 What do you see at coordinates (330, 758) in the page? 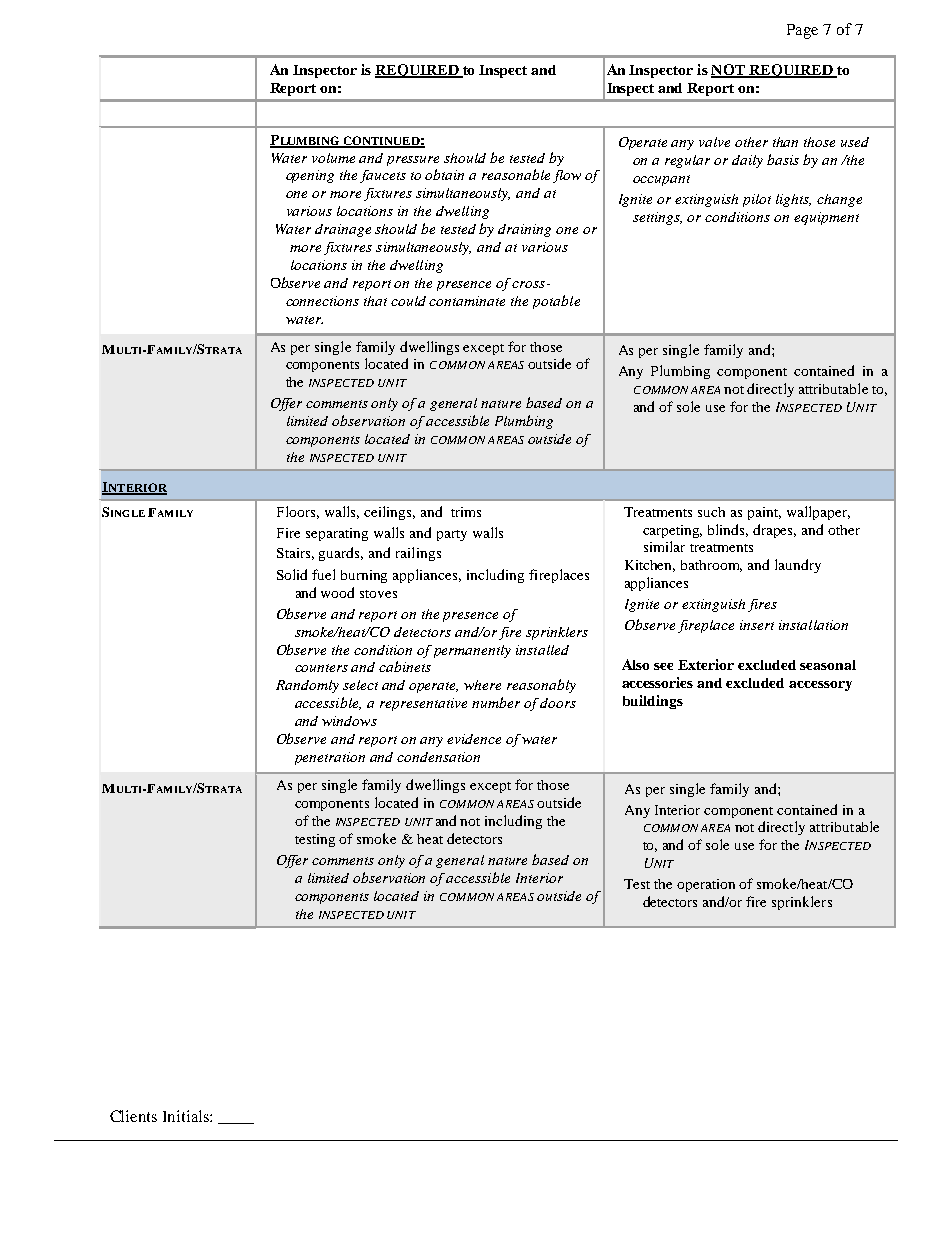
I see `penetration` at bounding box center [330, 758].
